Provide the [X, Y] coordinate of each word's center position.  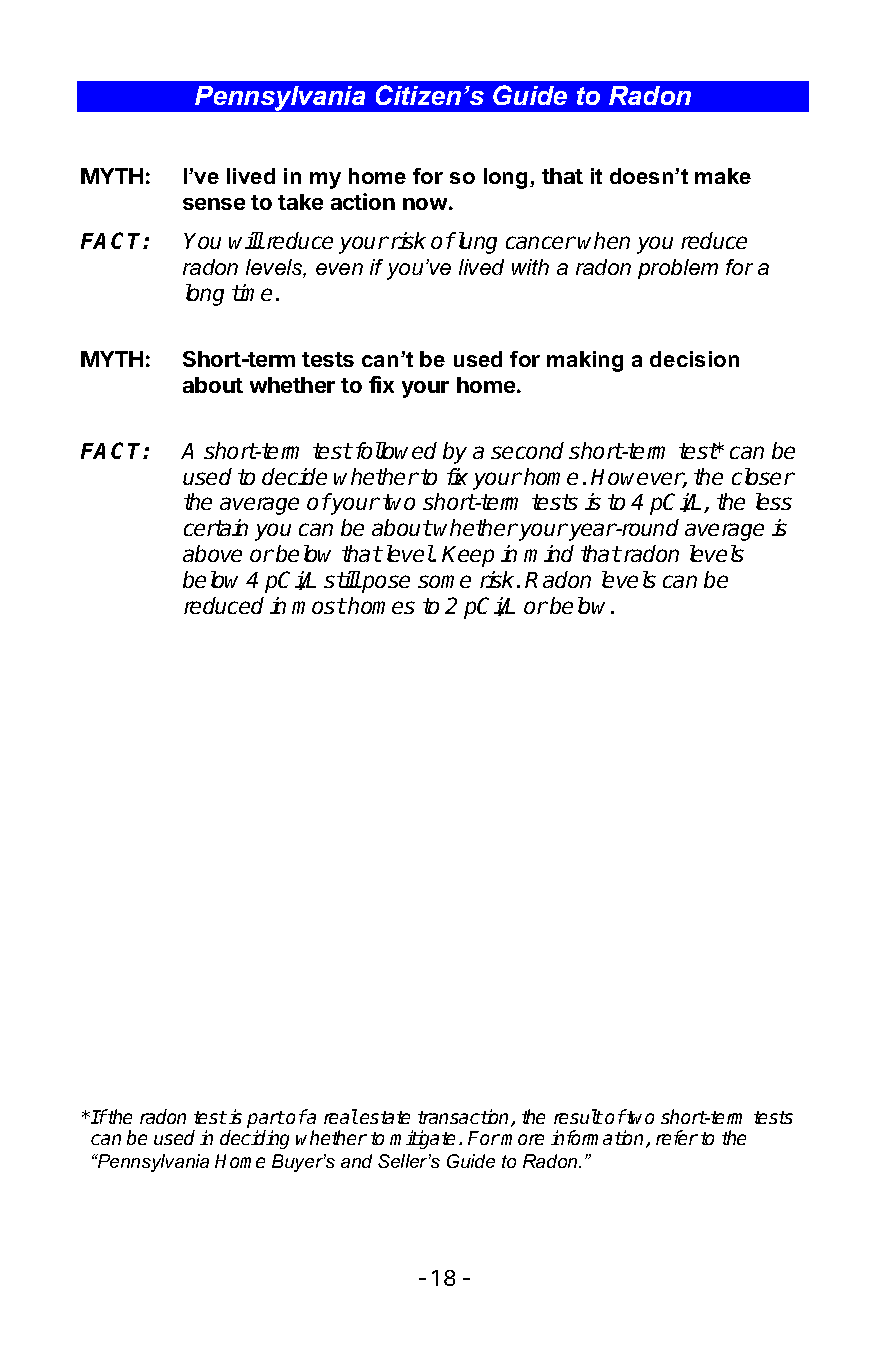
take [300, 202]
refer [677, 1137]
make [723, 176]
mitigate [422, 1139]
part [266, 1121]
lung [476, 243]
